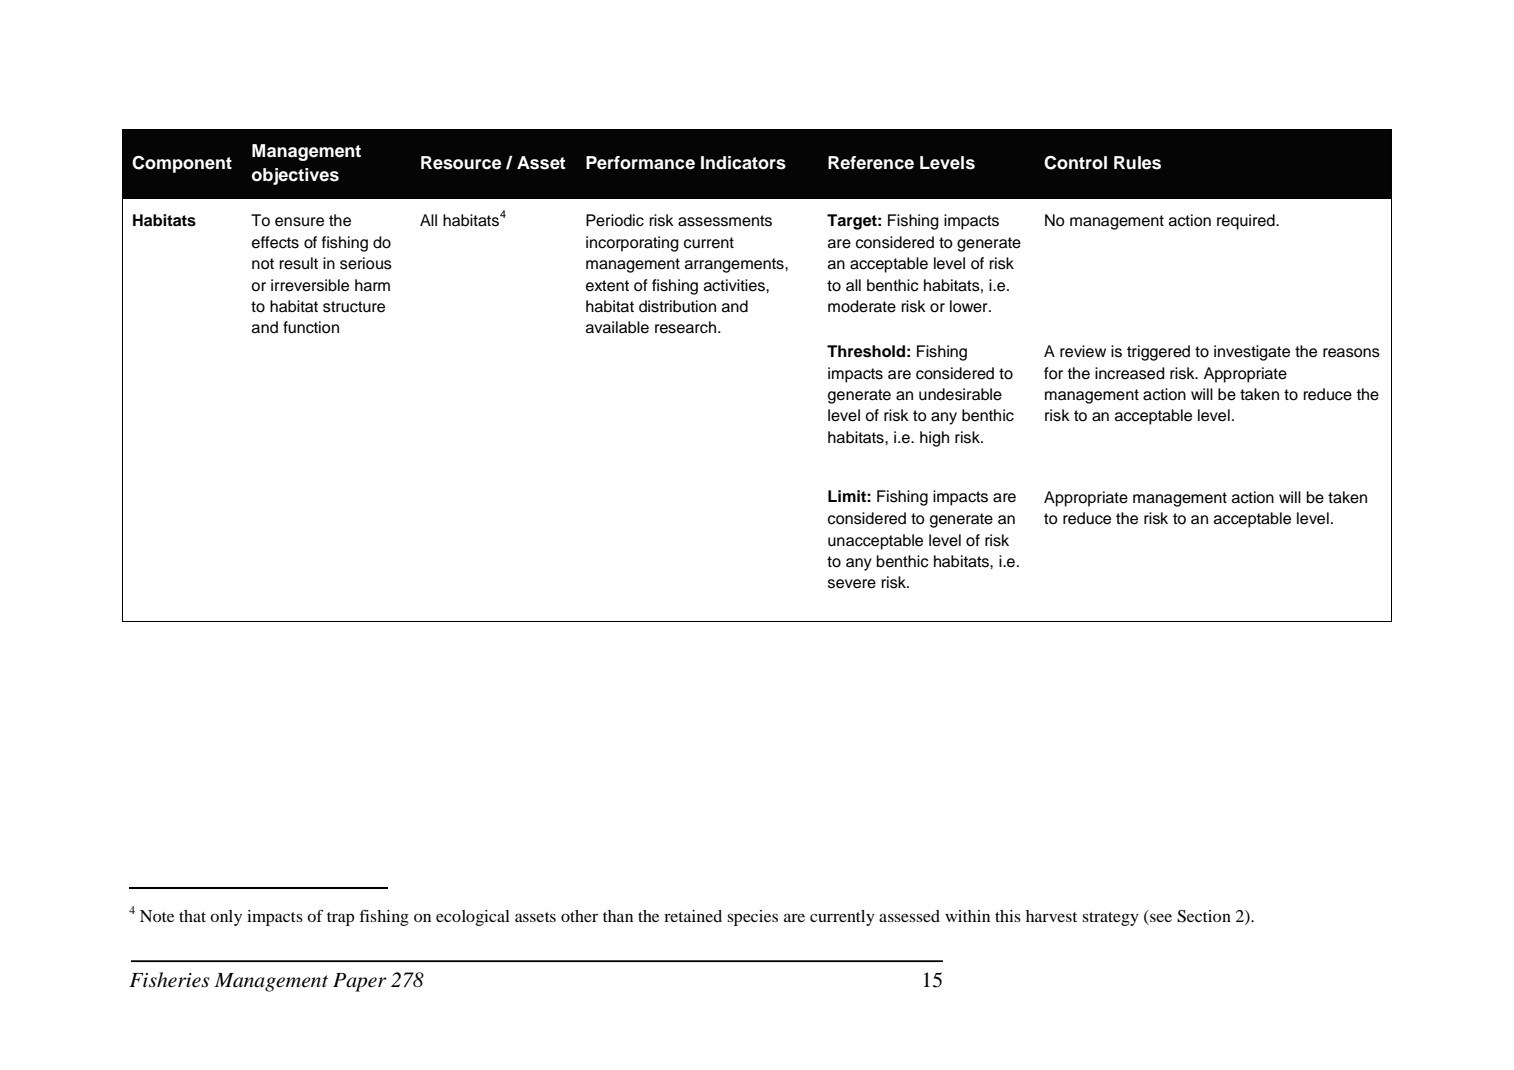  What do you see at coordinates (752, 918) in the image?
I see `species` at bounding box center [752, 918].
